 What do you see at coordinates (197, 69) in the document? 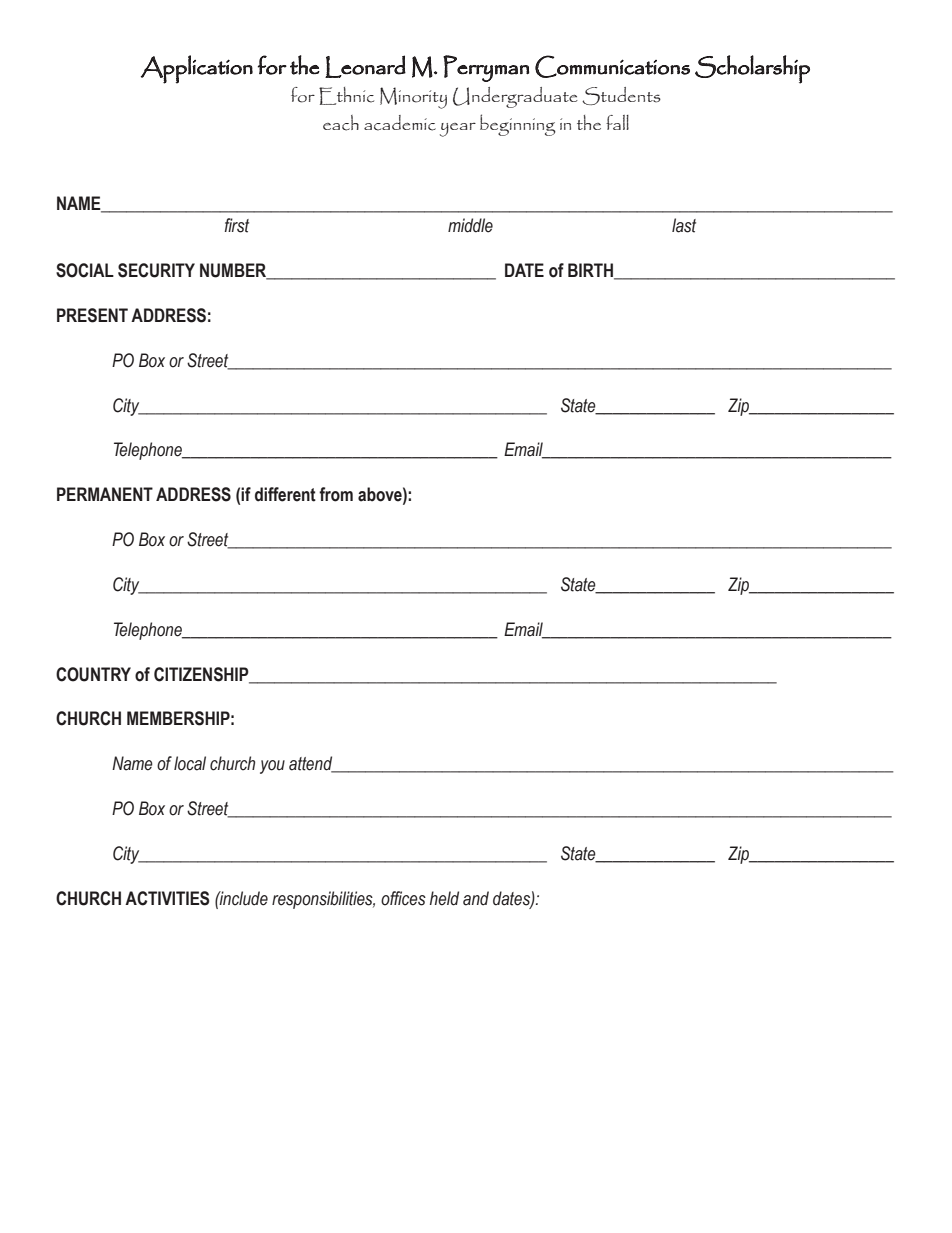
I see `Application` at bounding box center [197, 69].
